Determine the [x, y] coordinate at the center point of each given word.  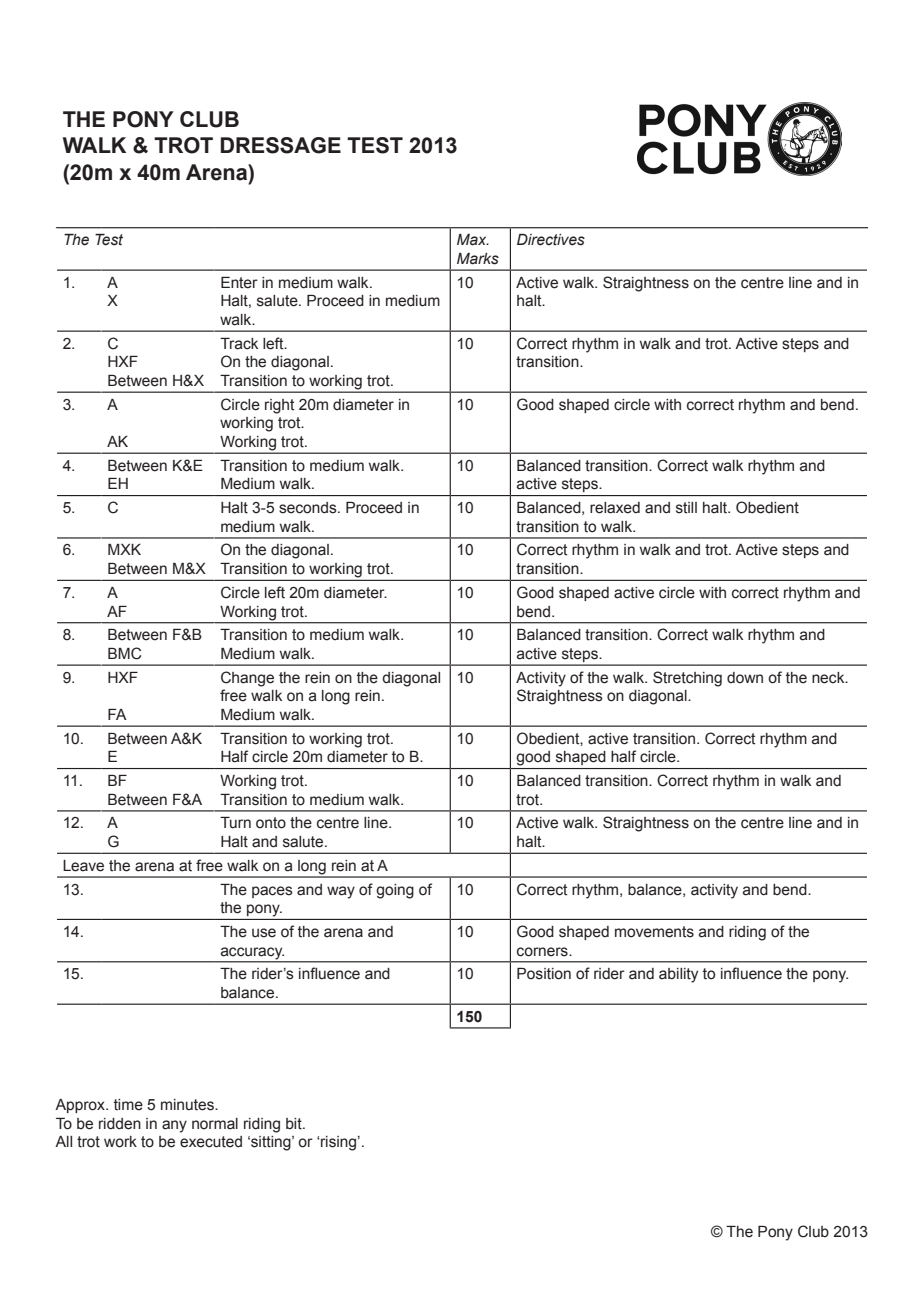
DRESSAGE [281, 145]
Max [473, 240]
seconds [309, 508]
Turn [235, 823]
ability [678, 975]
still [686, 508]
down [745, 678]
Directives [551, 240]
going [395, 891]
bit [295, 1124]
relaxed [615, 508]
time [128, 1105]
